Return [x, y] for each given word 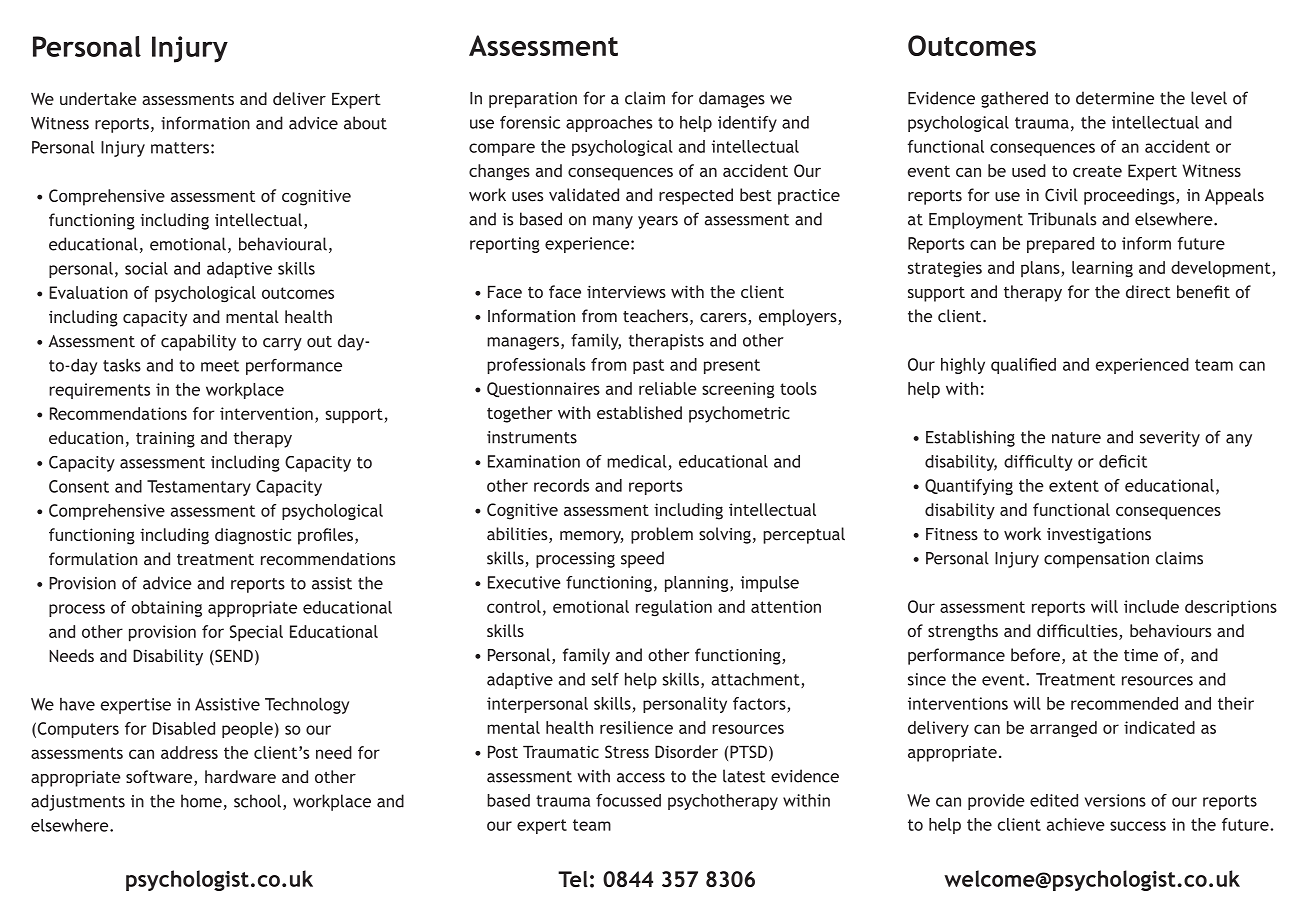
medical [637, 461]
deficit [1123, 461]
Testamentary [199, 488]
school [257, 801]
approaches [609, 124]
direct [1148, 291]
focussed [628, 800]
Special [256, 633]
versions [1115, 800]
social [146, 268]
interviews [626, 291]
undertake [98, 98]
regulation [674, 608]
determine [1115, 98]
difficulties [1078, 632]
